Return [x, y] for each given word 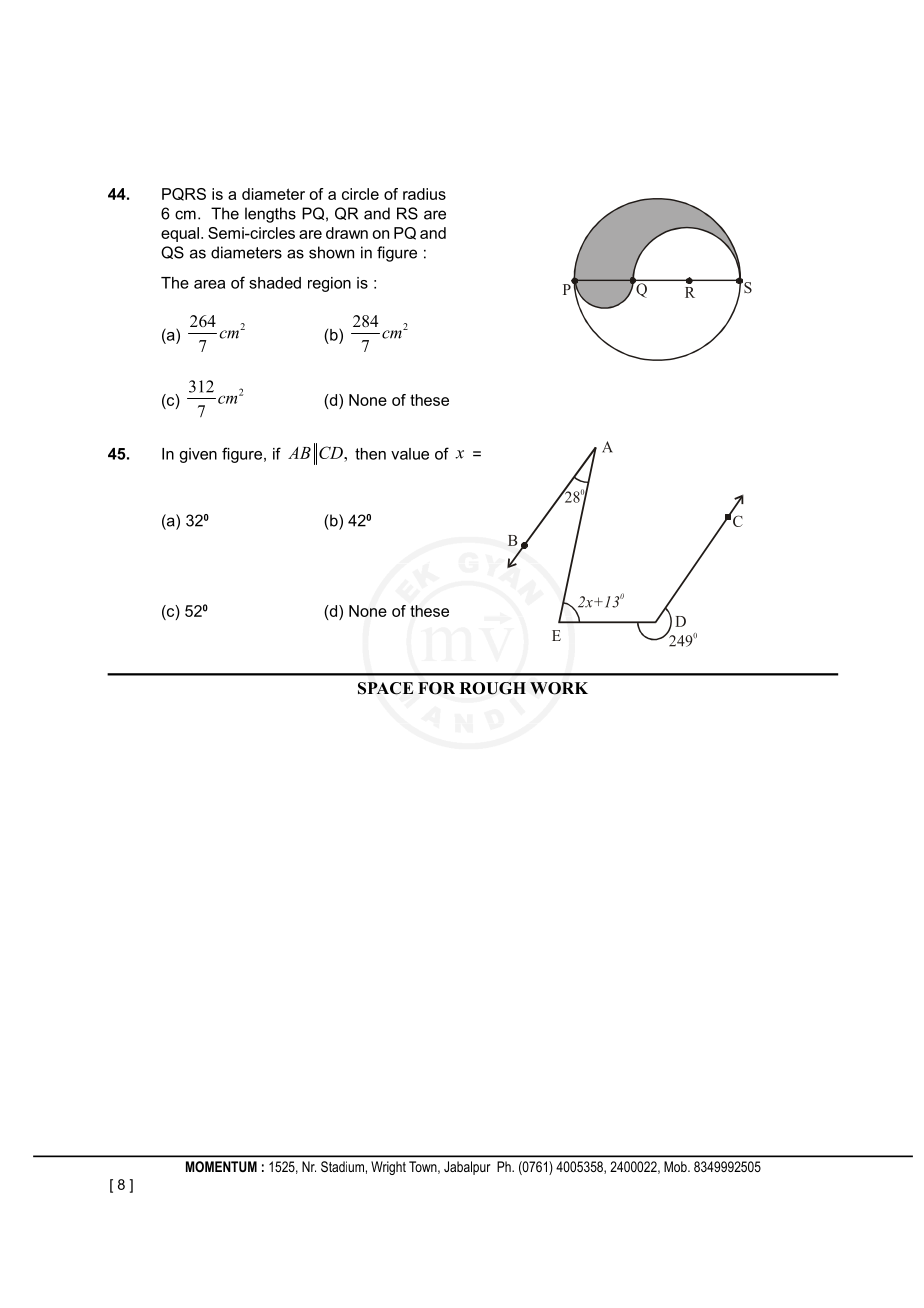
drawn [347, 233]
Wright [388, 1168]
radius [424, 194]
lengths [270, 215]
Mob [676, 1166]
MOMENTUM [221, 1166]
